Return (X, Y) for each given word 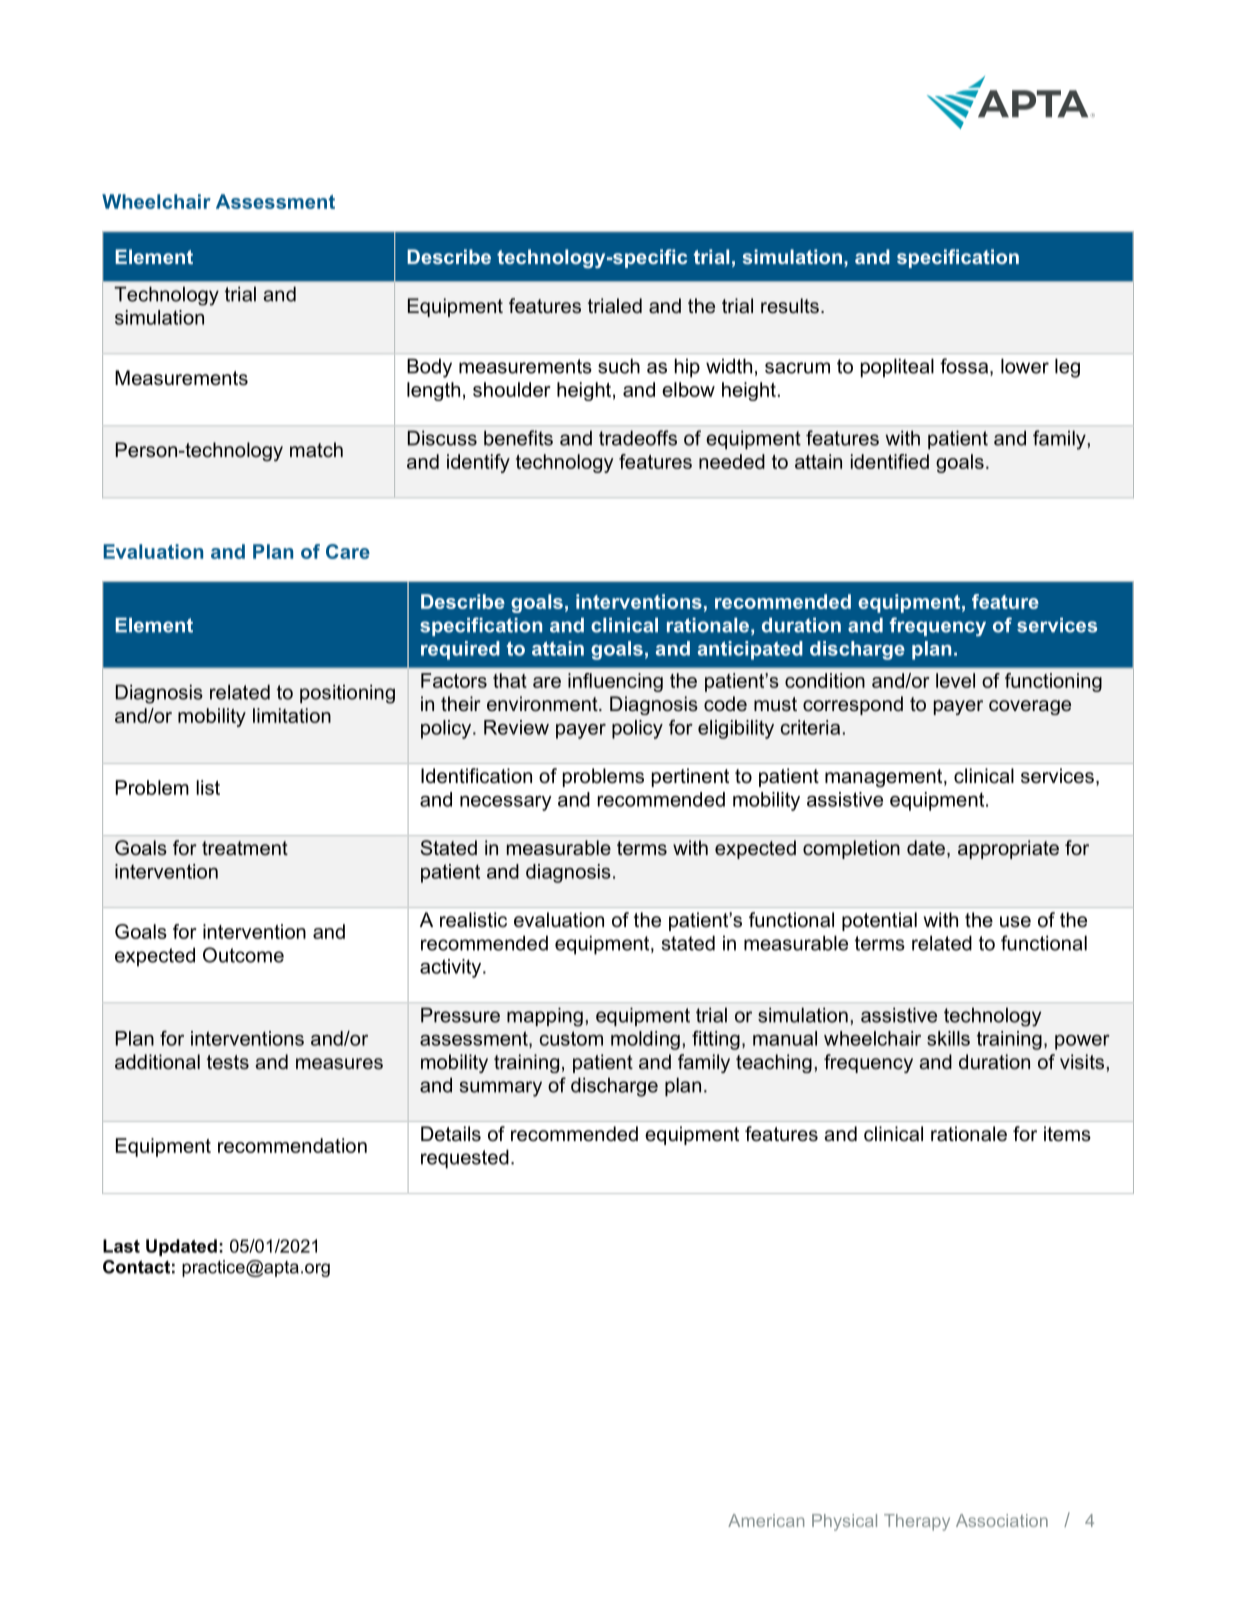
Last (121, 1246)
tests (228, 1062)
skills (948, 1038)
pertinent (690, 777)
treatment (245, 848)
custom (571, 1038)
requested (465, 1159)
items (1067, 1134)
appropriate (1008, 849)
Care (348, 551)
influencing (615, 682)
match (316, 450)
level (955, 680)
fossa (965, 367)
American (766, 1520)
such (619, 366)
